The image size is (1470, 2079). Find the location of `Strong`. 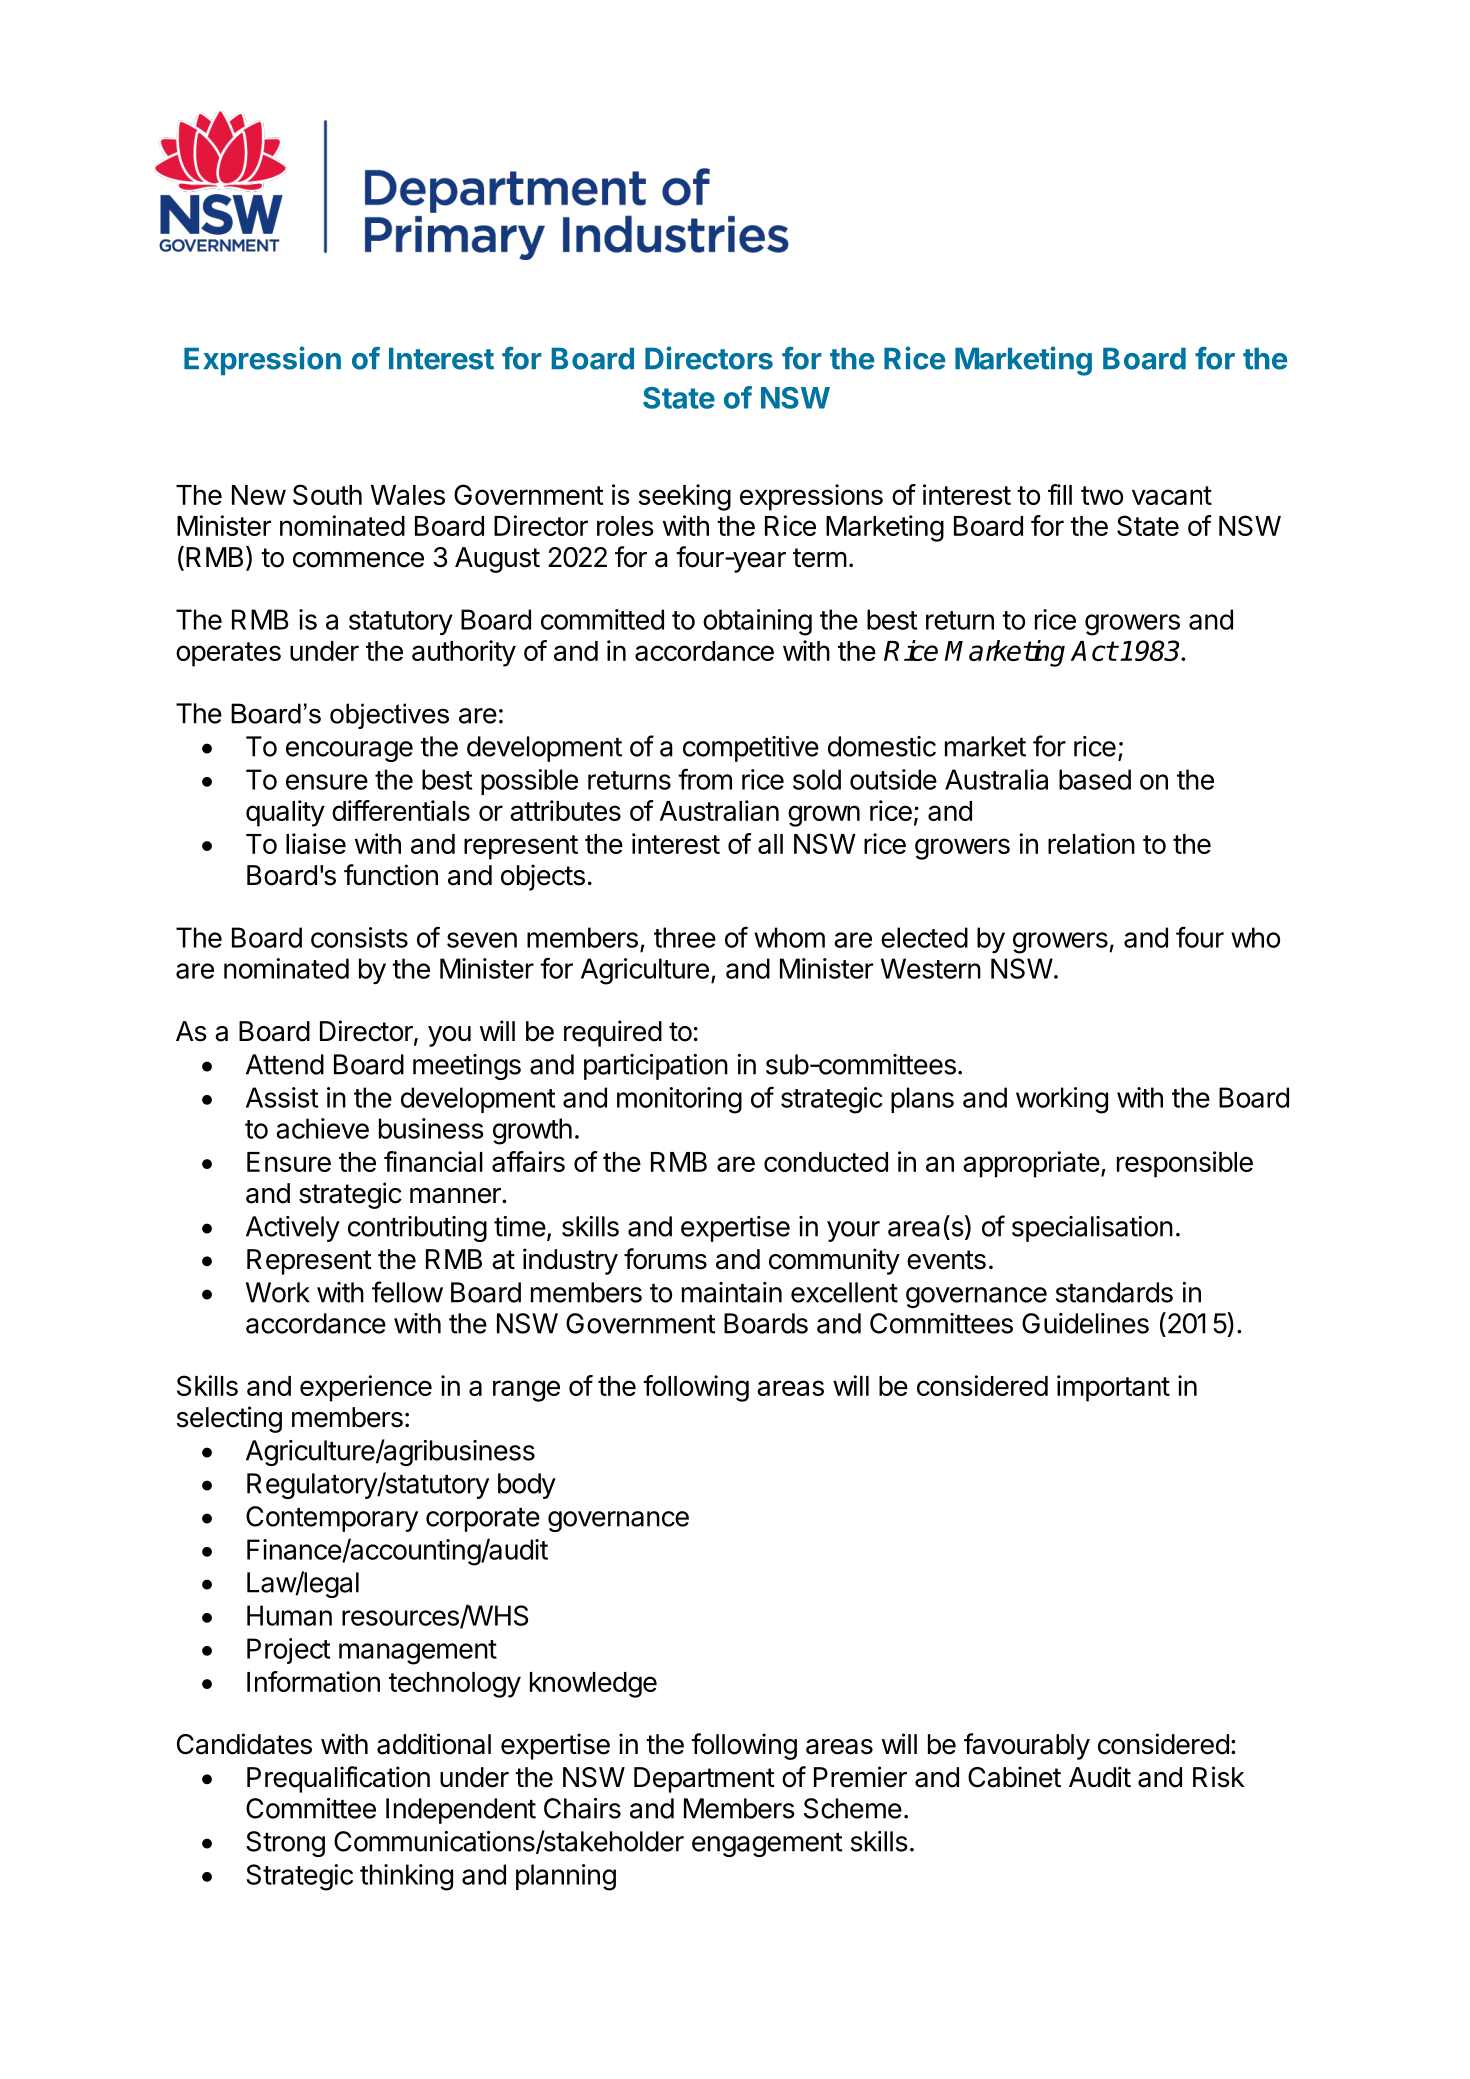

Strong is located at coordinates (285, 1844).
